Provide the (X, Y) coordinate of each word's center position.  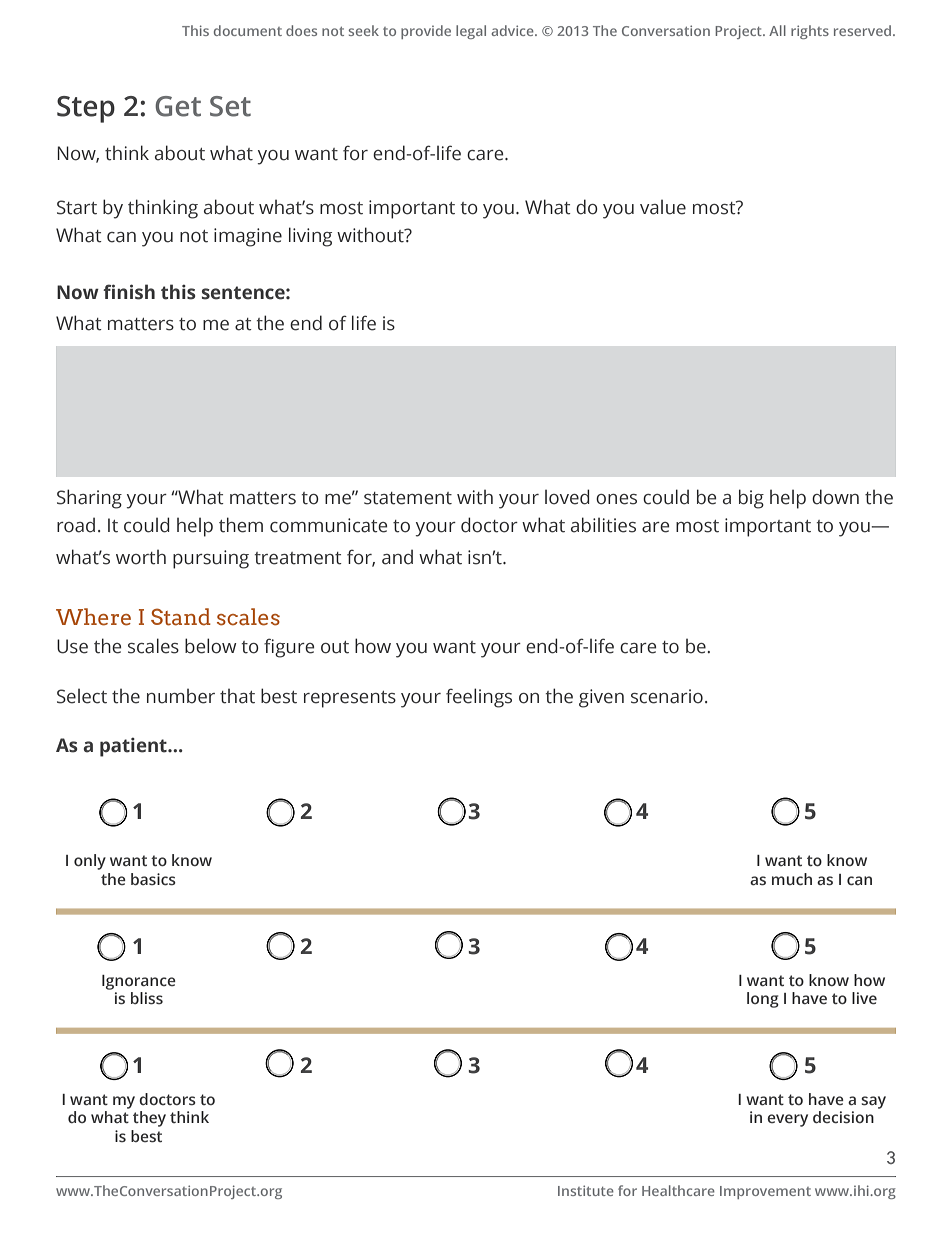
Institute (586, 1190)
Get (178, 106)
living (310, 237)
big (751, 499)
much (792, 879)
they (149, 1119)
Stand (181, 617)
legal (471, 32)
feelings (479, 698)
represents (350, 699)
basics (153, 879)
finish (129, 292)
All (777, 30)
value (663, 207)
